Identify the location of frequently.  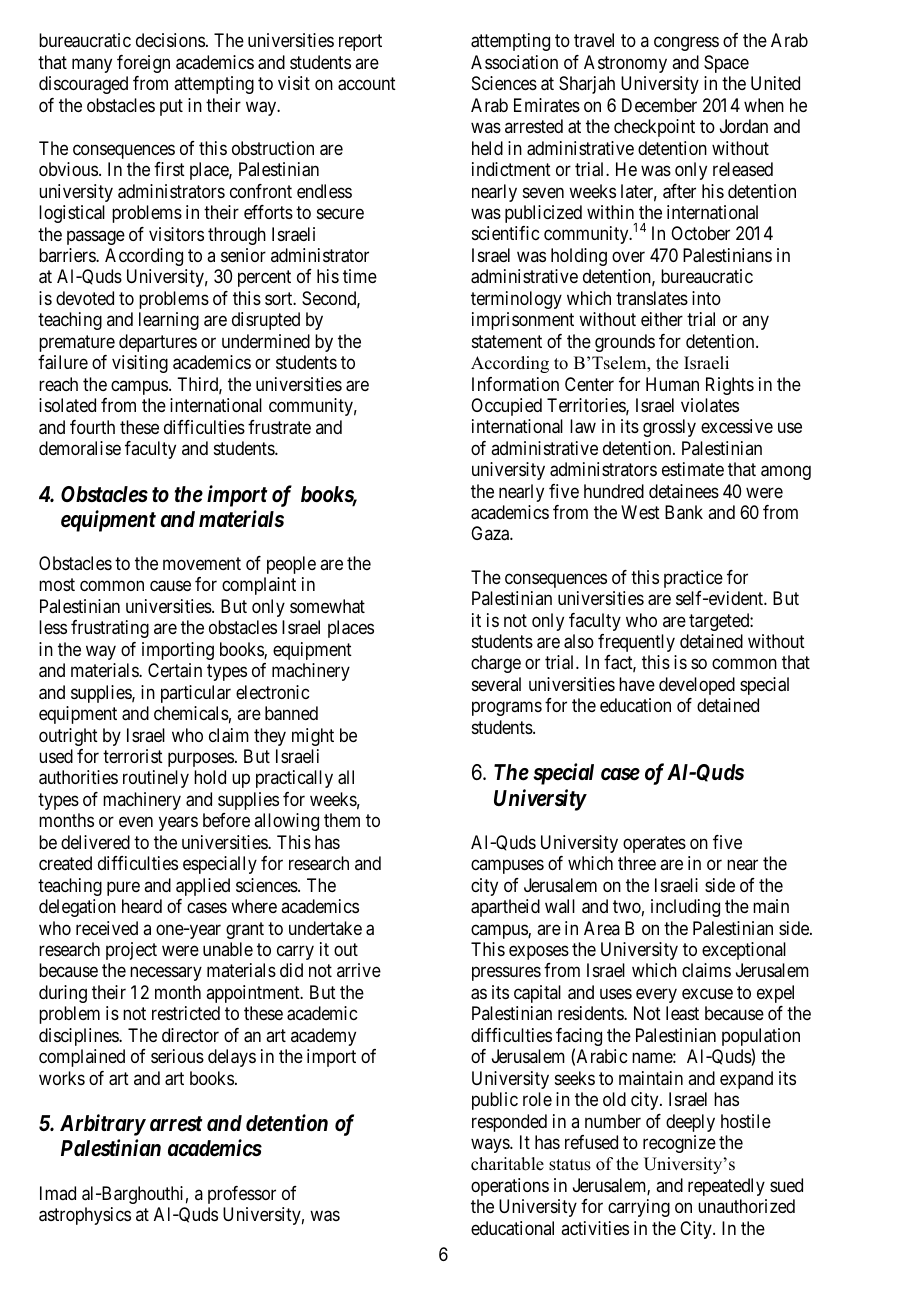
(636, 643).
